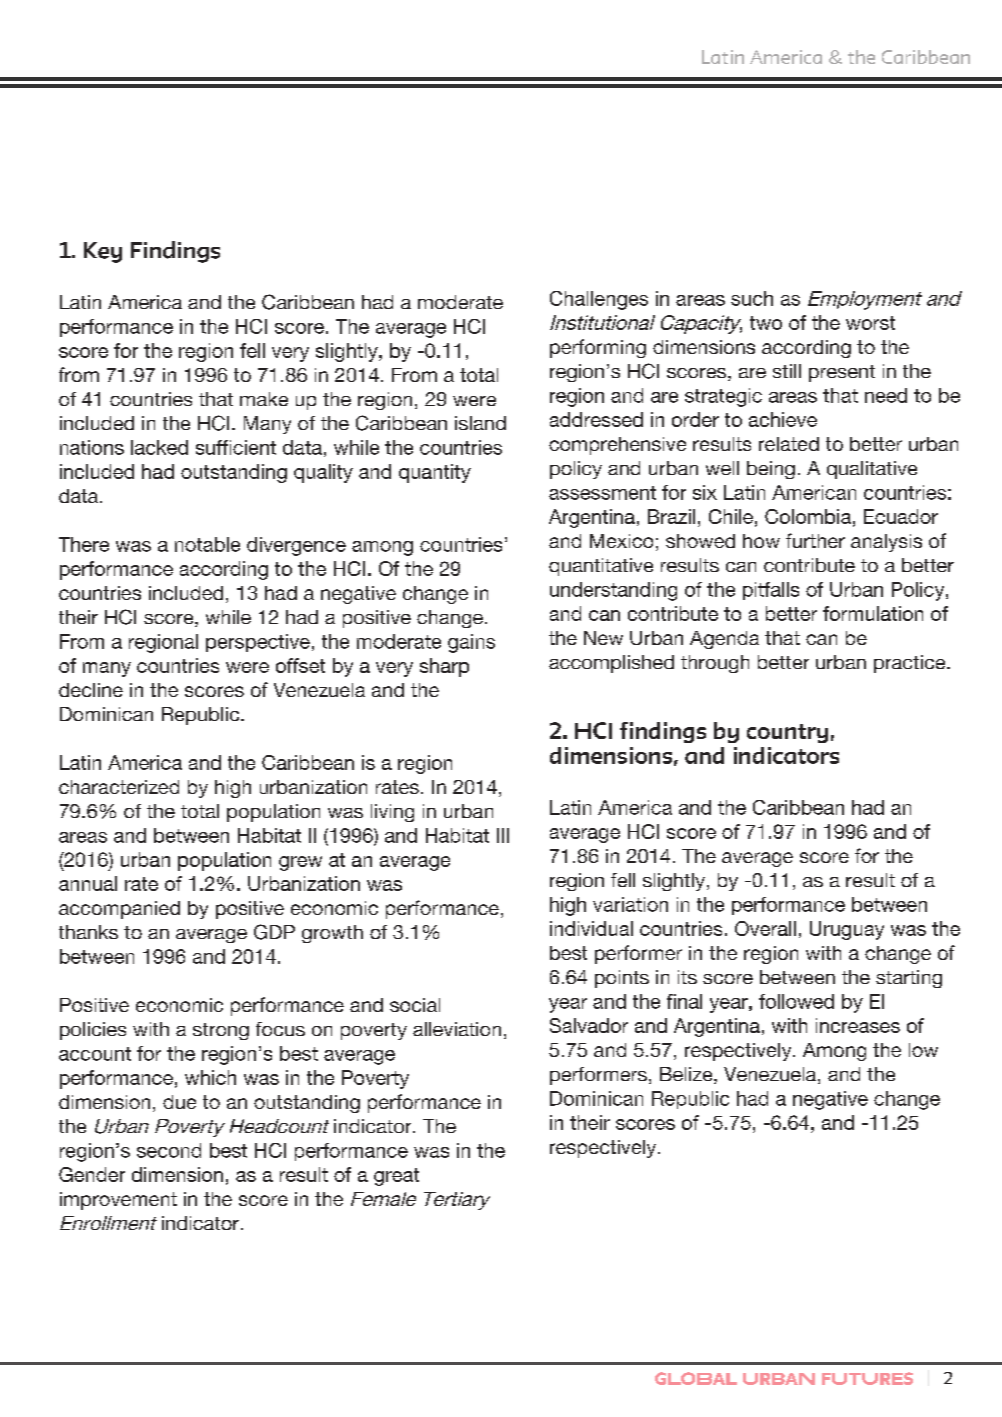  Describe the element at coordinates (696, 1378) in the screenshot. I see `GLOBAL` at that location.
